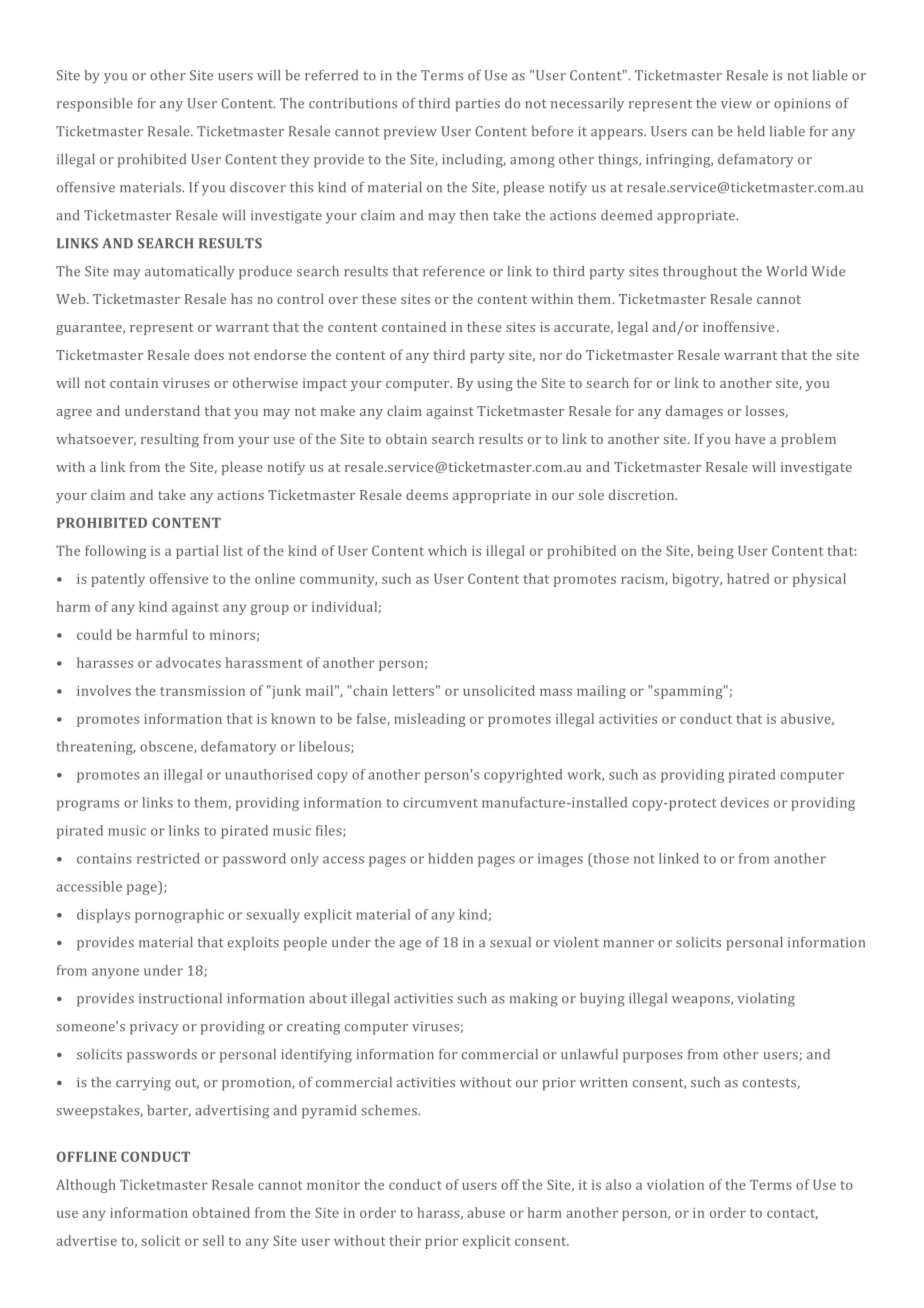  I want to click on held, so click(751, 131).
